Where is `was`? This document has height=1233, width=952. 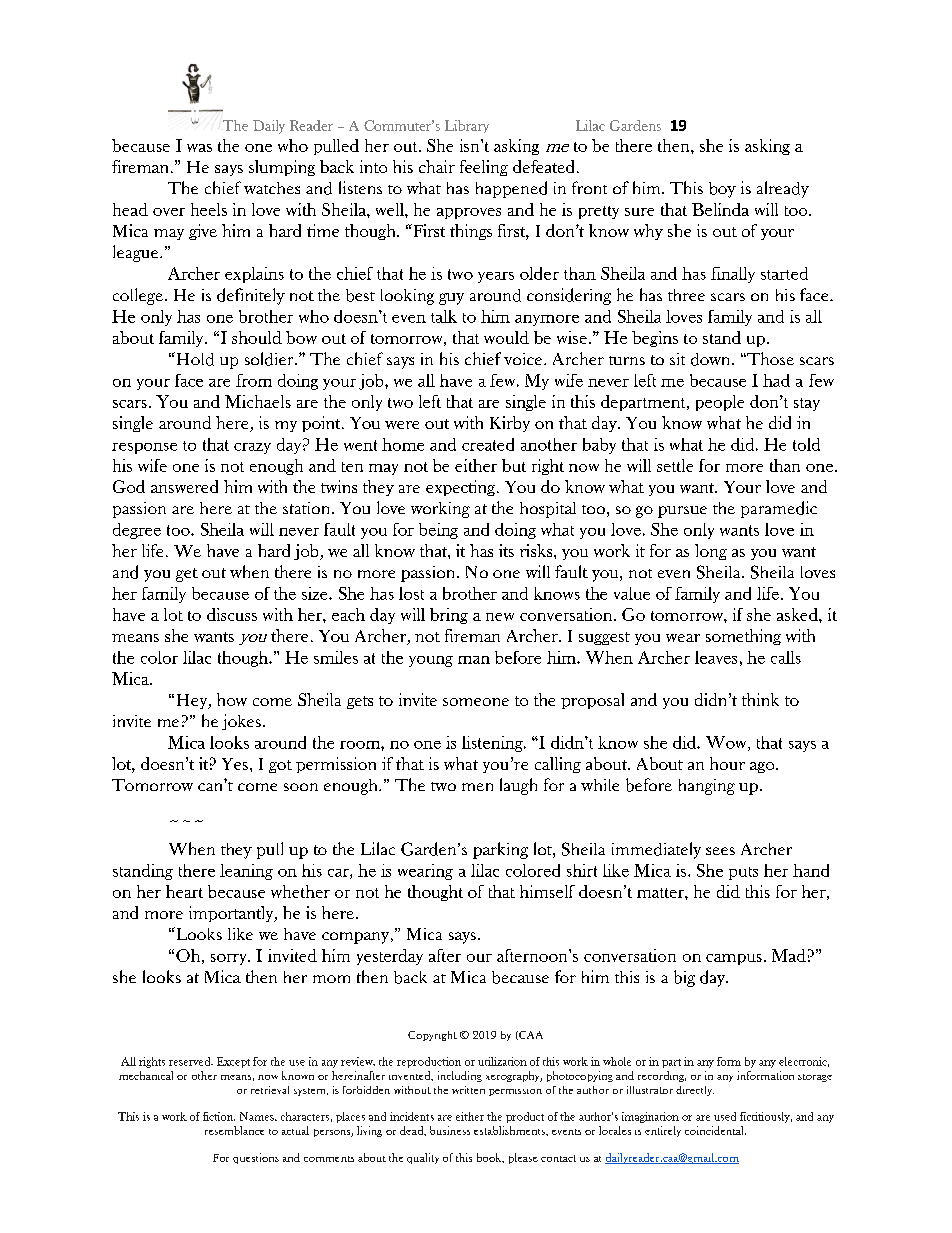
was is located at coordinates (199, 148).
